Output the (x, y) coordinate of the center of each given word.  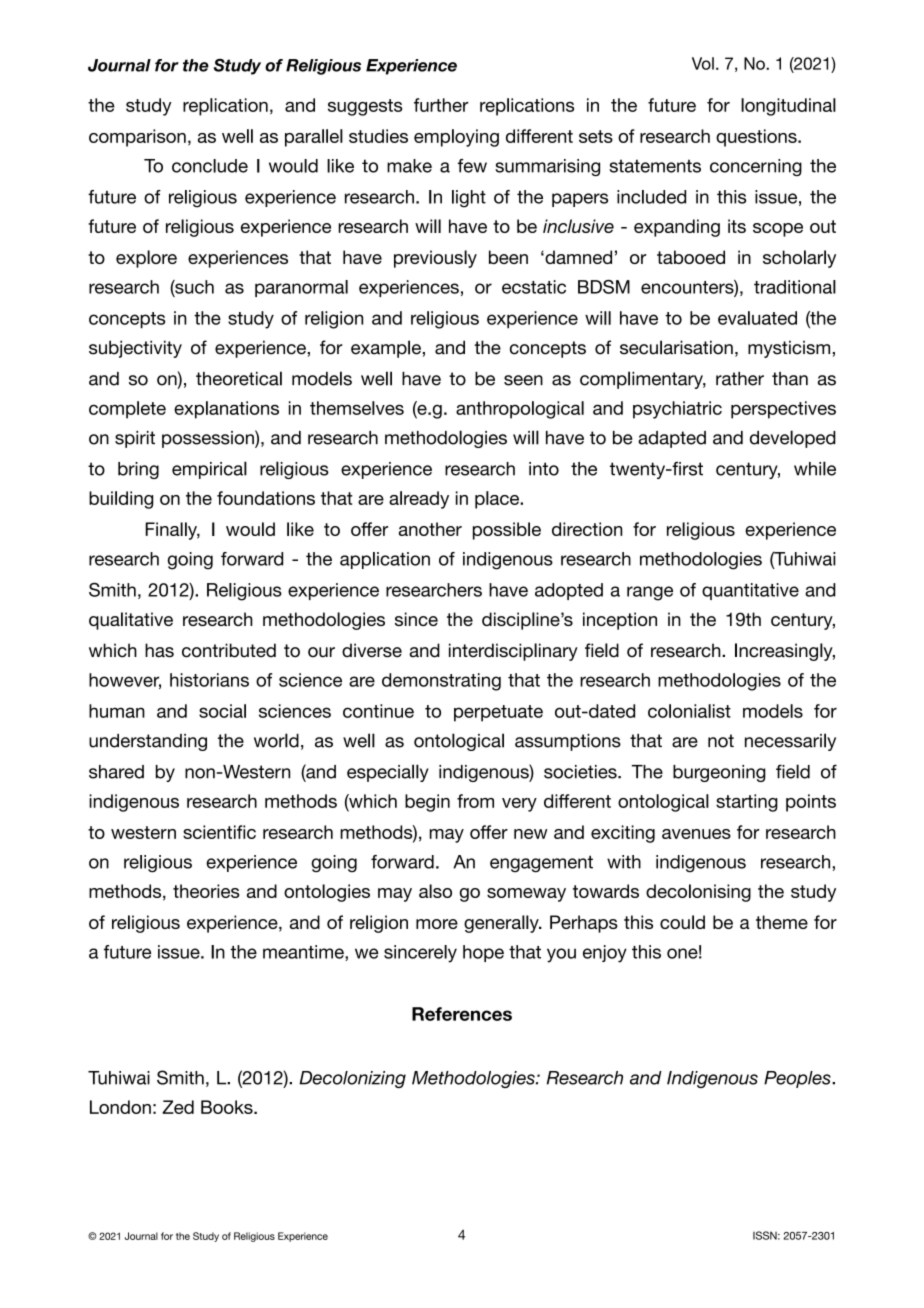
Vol (703, 63)
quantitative (750, 591)
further (441, 105)
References (462, 1014)
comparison (137, 138)
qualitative (131, 621)
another (430, 529)
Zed (178, 1107)
